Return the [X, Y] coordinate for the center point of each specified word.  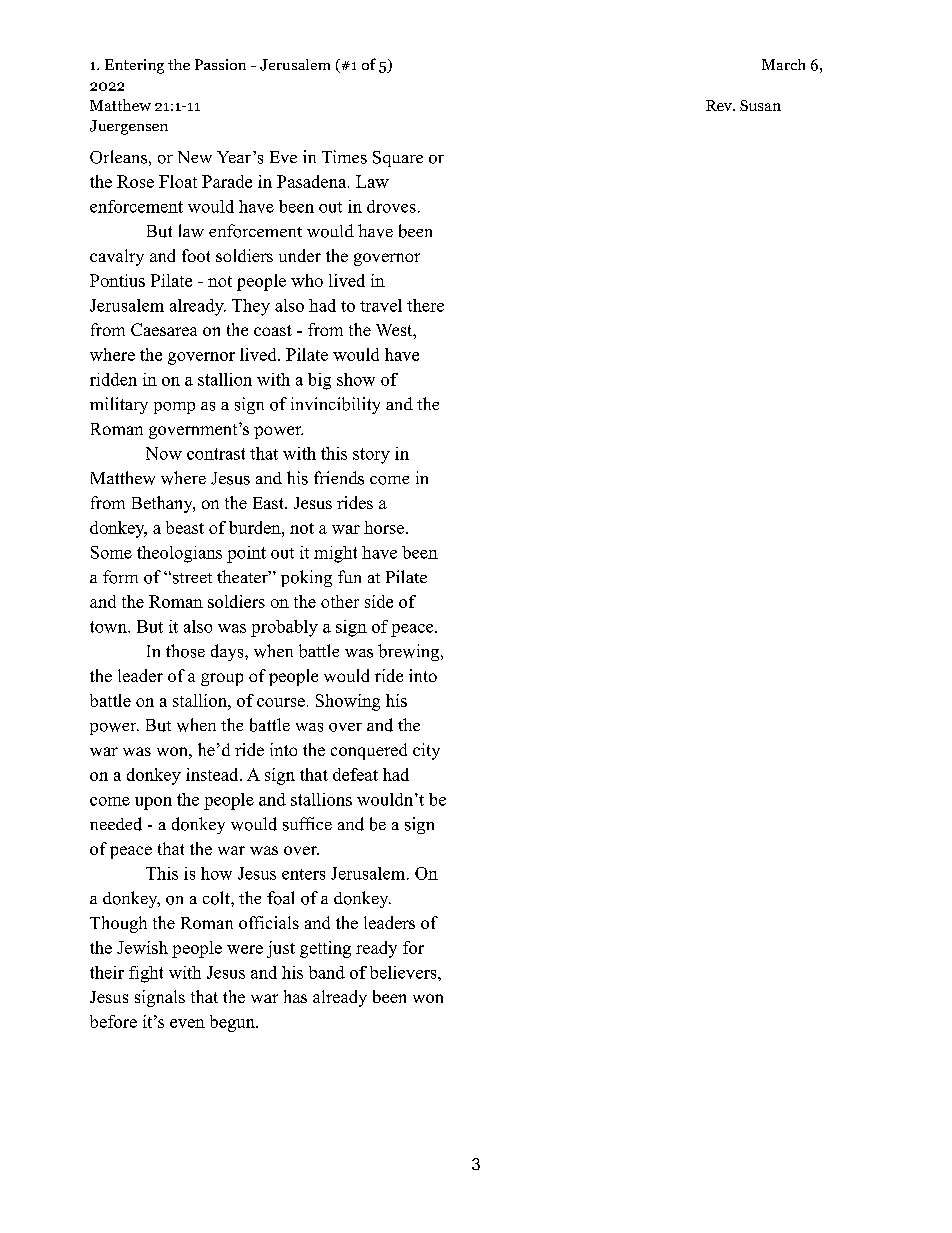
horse [384, 527]
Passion [220, 64]
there [425, 305]
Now [164, 453]
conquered [369, 751]
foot [196, 255]
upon [153, 803]
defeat [355, 774]
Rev [720, 105]
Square [398, 159]
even [187, 1023]
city [426, 751]
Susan [760, 105]
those [185, 651]
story [371, 456]
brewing [408, 652]
